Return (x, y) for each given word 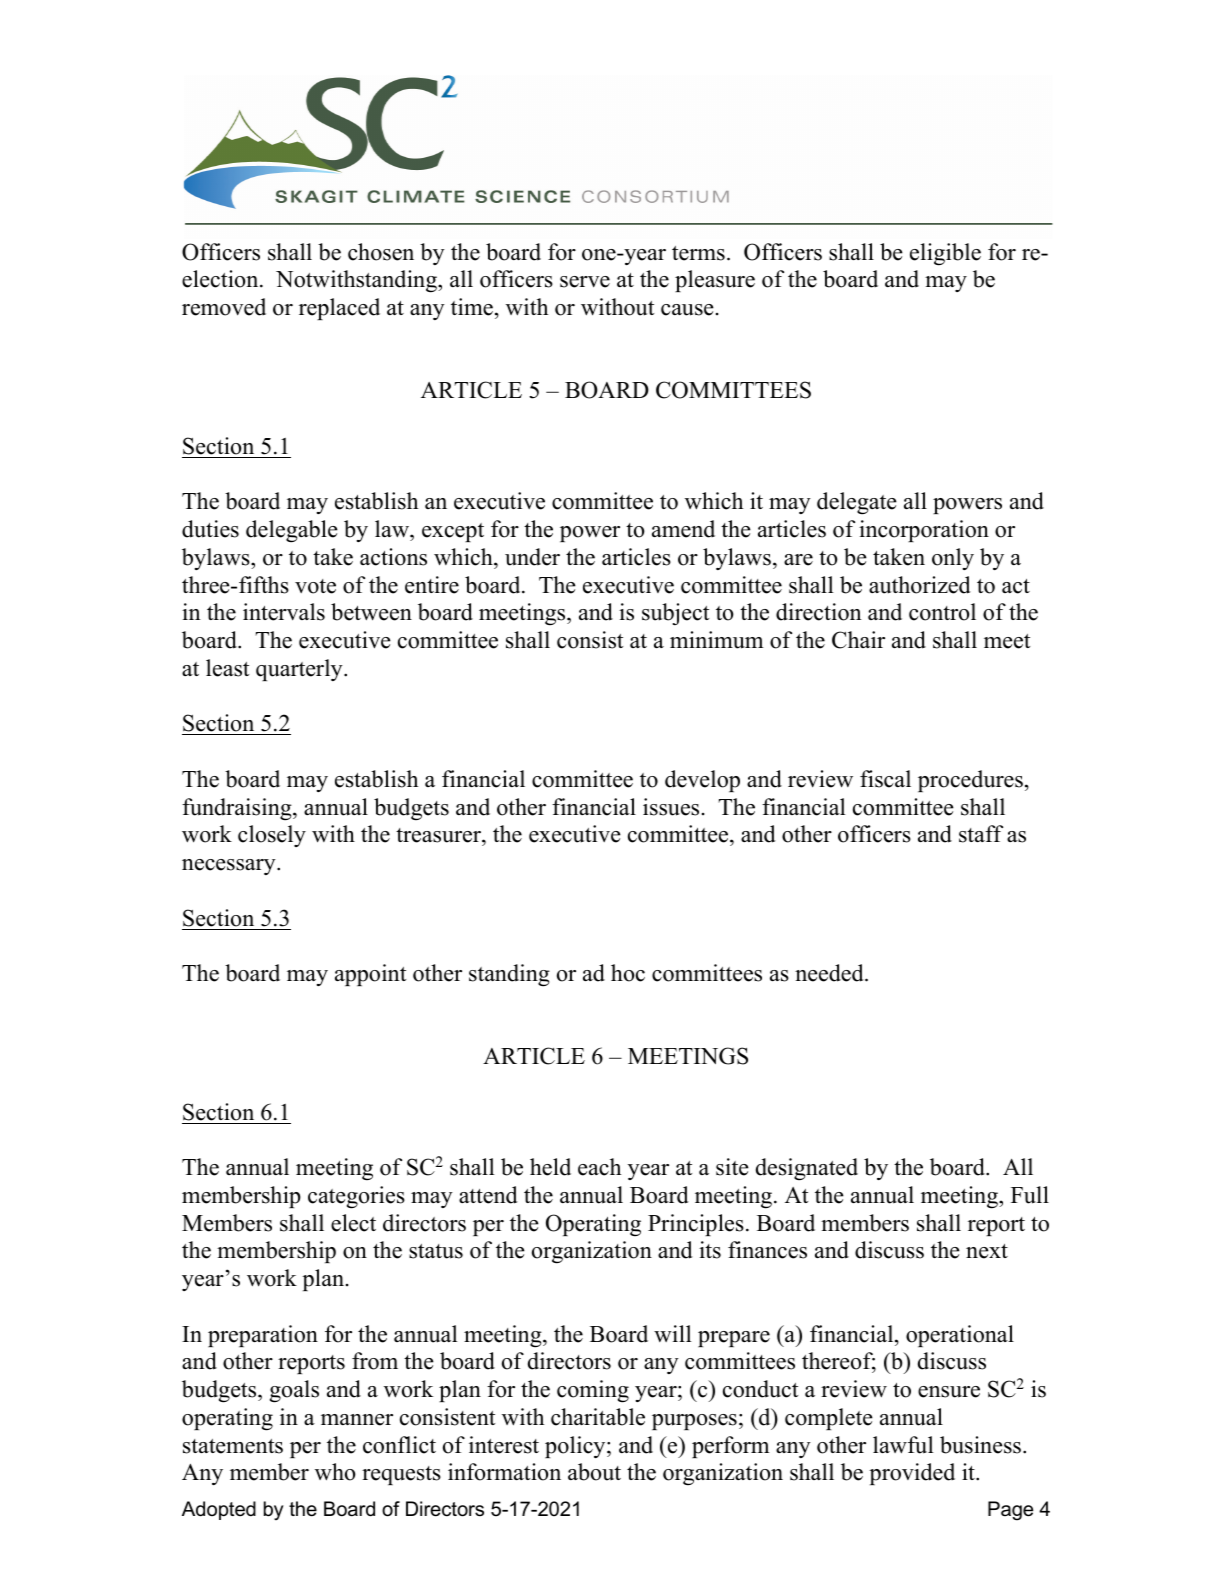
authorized (920, 585)
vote (315, 586)
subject (675, 614)
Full (1030, 1195)
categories (356, 1197)
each (599, 1167)
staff (981, 834)
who (335, 1472)
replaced (339, 309)
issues (671, 807)
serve (585, 282)
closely (272, 836)
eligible (945, 254)
